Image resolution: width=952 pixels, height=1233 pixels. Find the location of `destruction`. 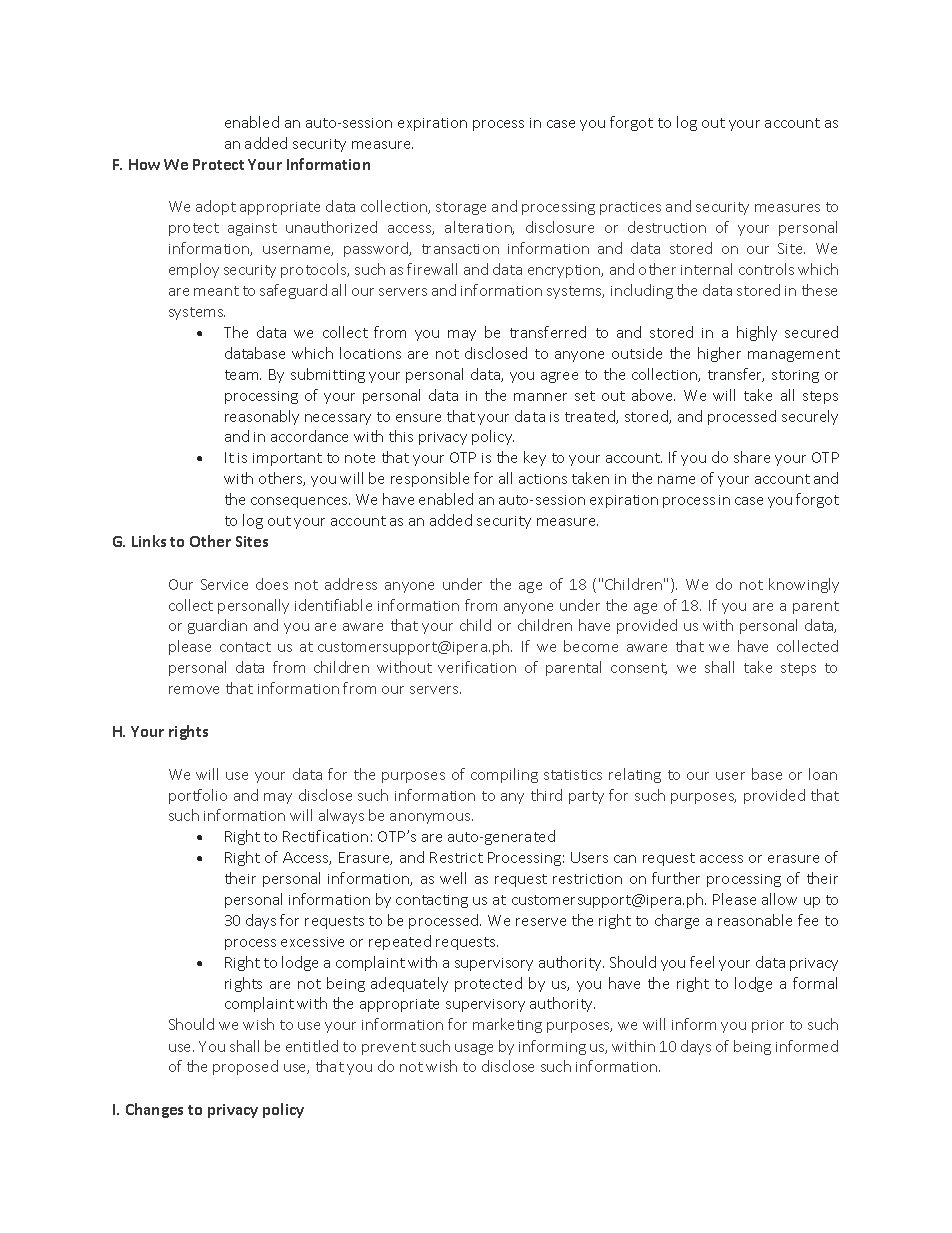

destruction is located at coordinates (667, 227).
